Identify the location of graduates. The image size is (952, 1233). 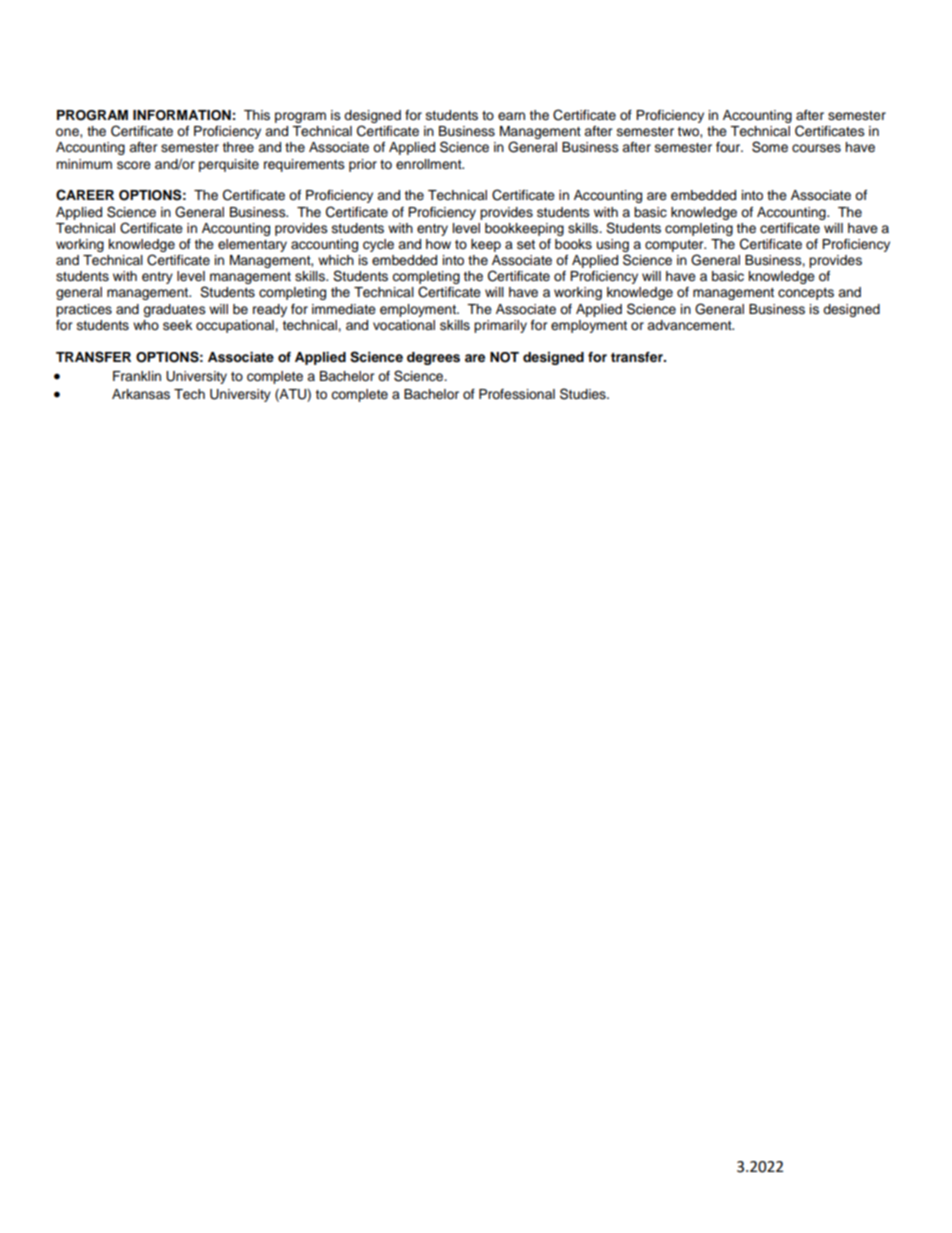
(174, 310).
